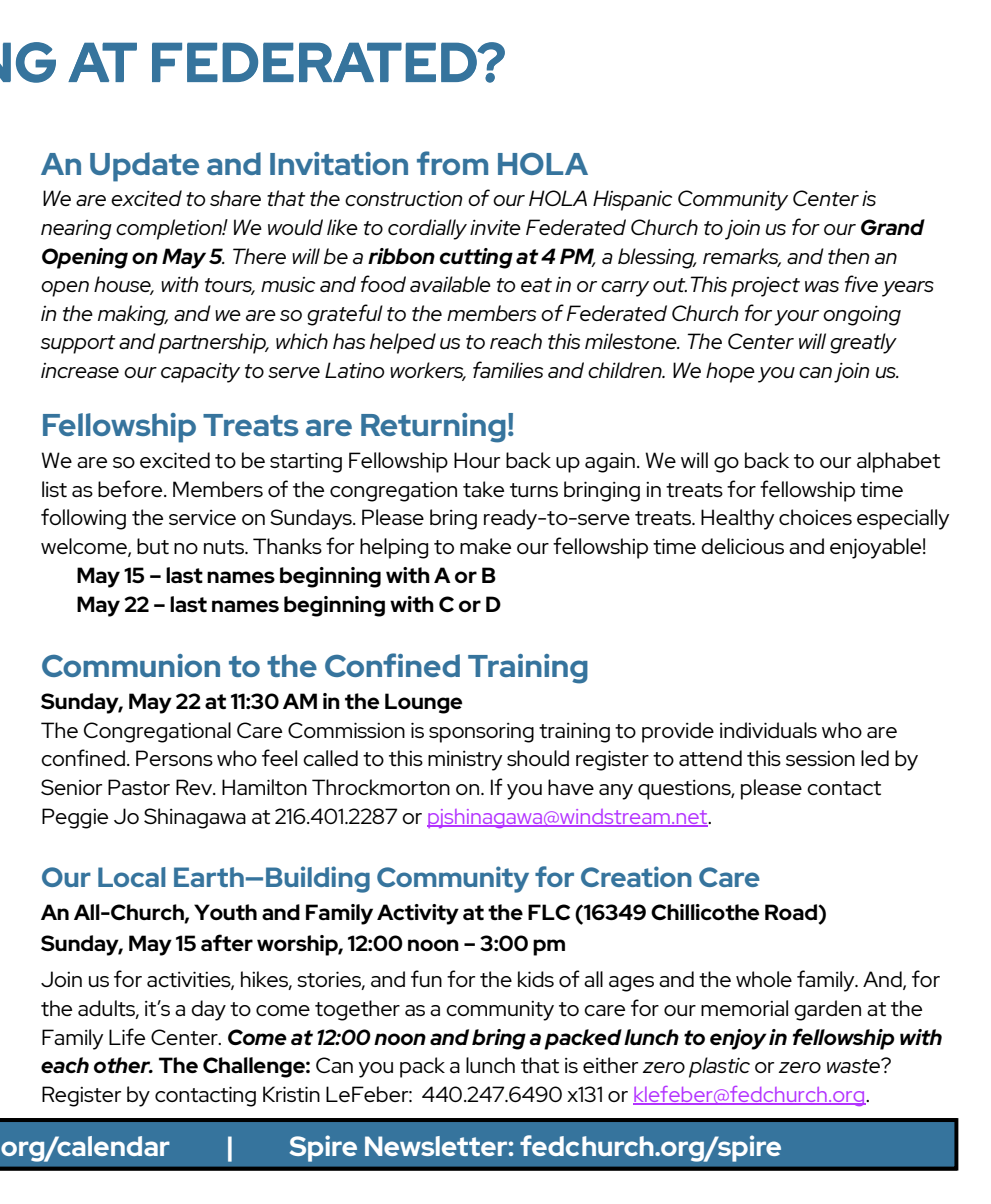  I want to click on capacity, so click(200, 372).
